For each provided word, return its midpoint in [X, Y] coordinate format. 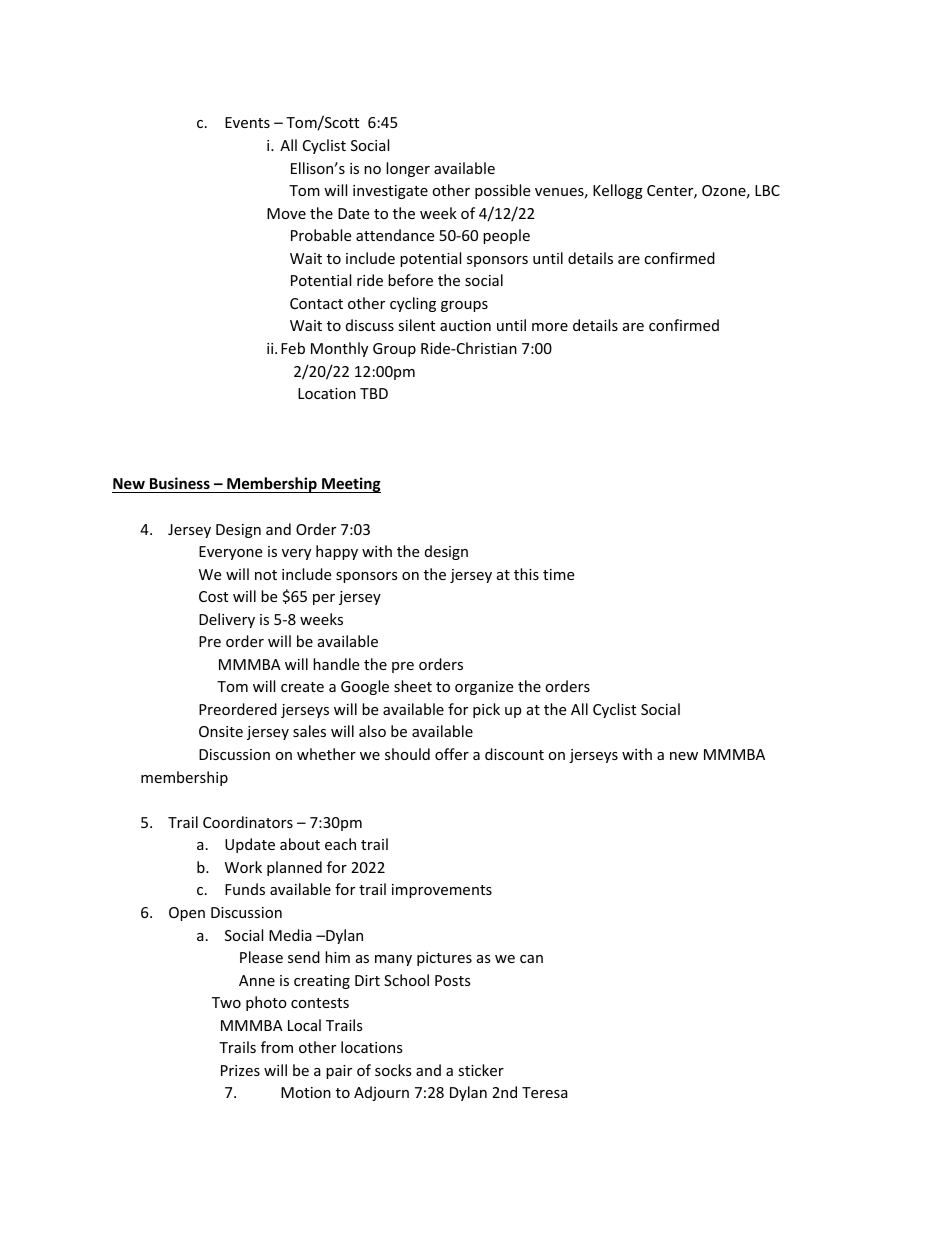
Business [180, 483]
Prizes [240, 1070]
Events [247, 122]
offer [452, 754]
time [558, 574]
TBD [374, 393]
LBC [767, 190]
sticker [481, 1070]
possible [502, 191]
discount [514, 754]
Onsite [221, 731]
